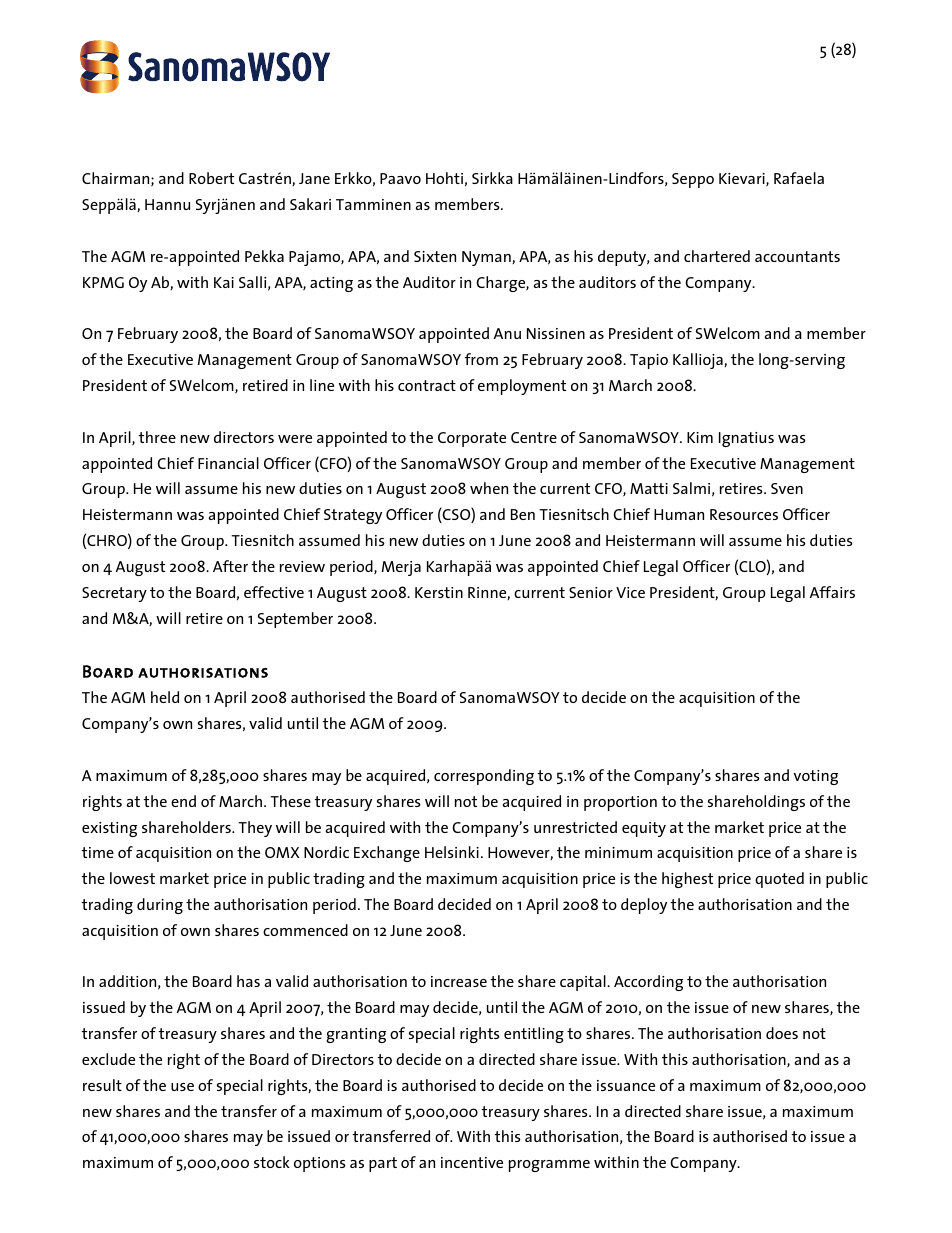  I want to click on contract, so click(427, 385).
